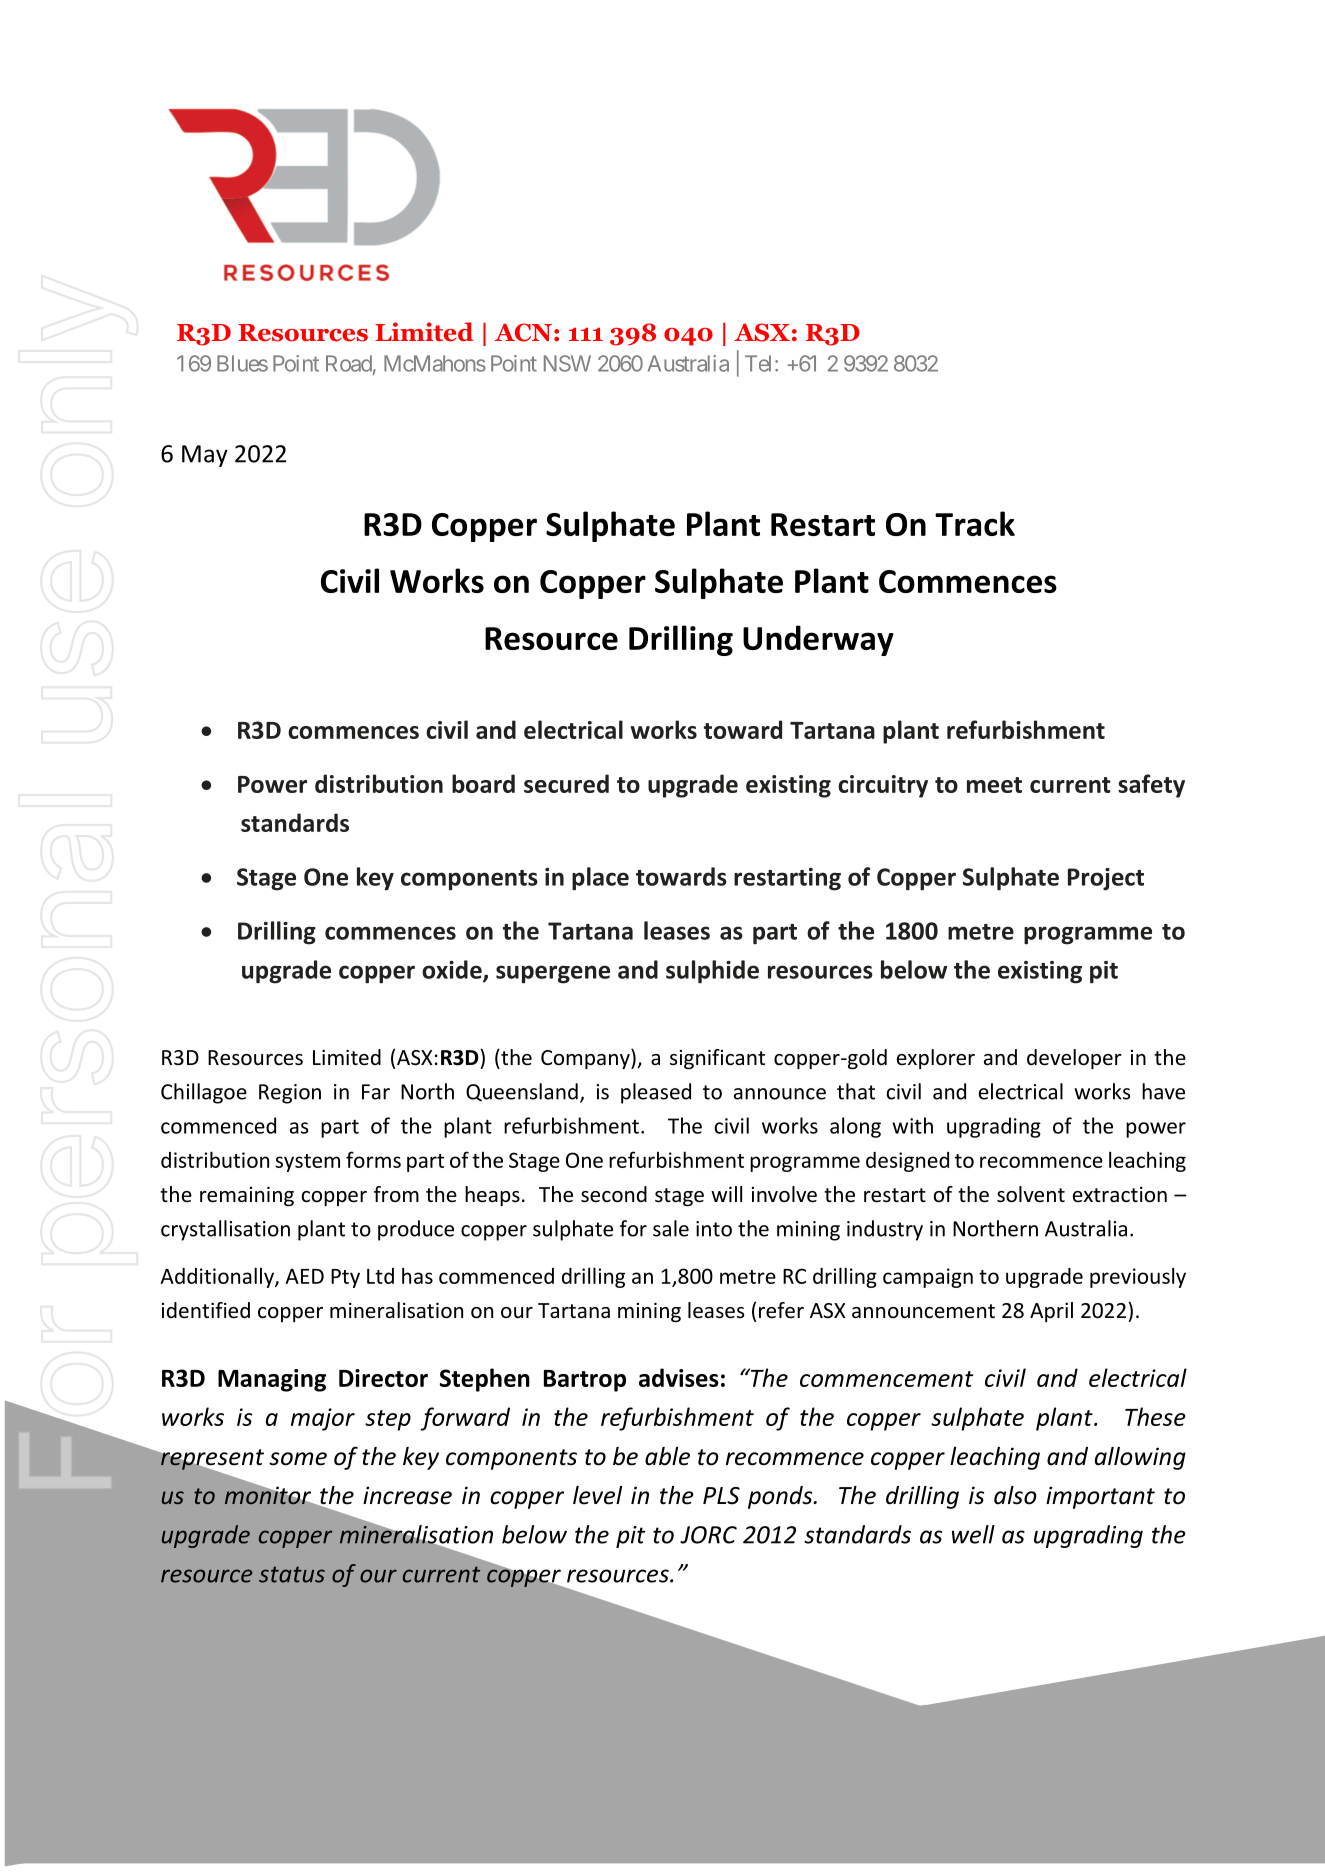  What do you see at coordinates (349, 363) in the screenshot?
I see `Road` at bounding box center [349, 363].
